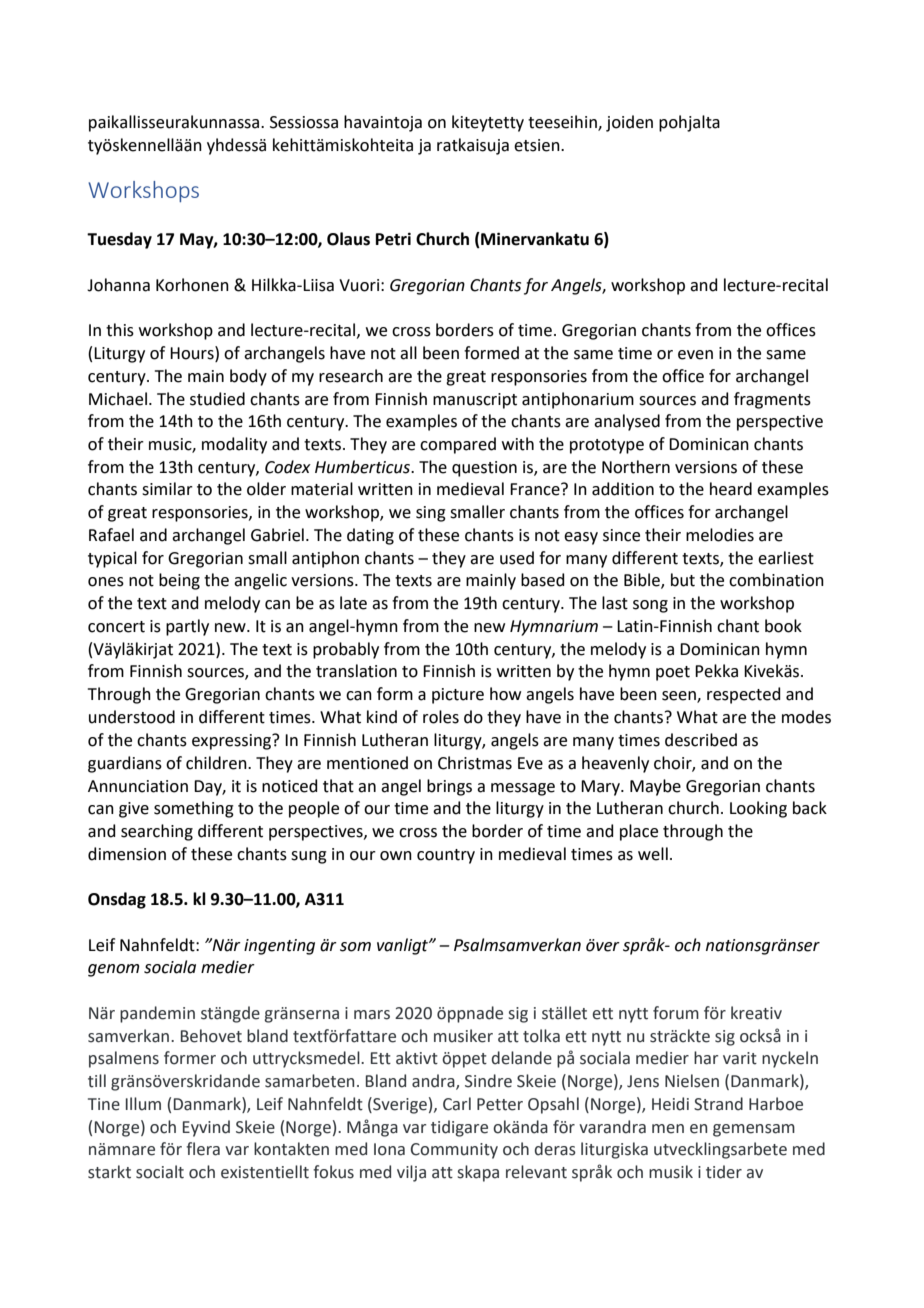  I want to click on Tine, so click(104, 1104).
